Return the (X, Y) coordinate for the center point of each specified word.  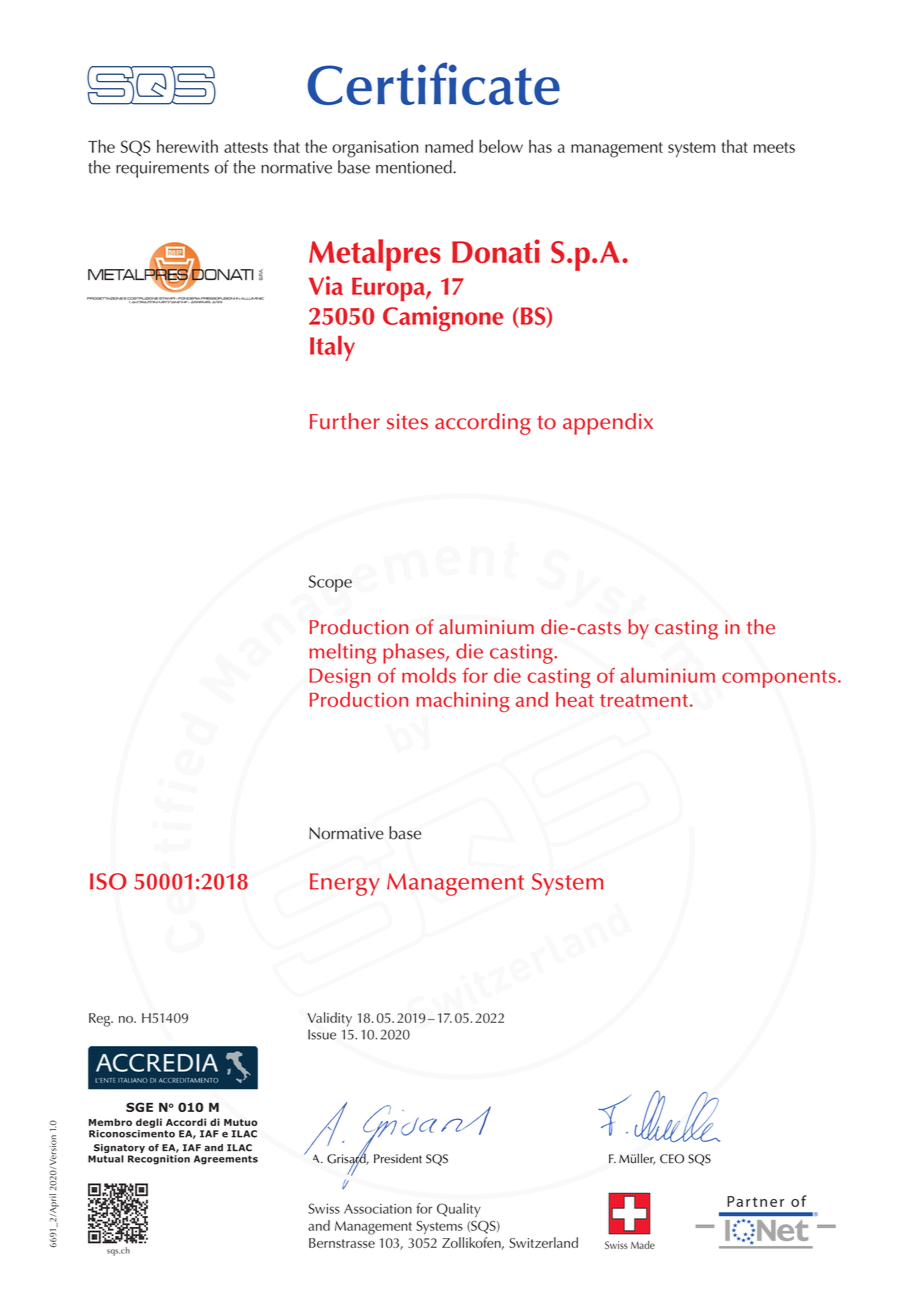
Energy (345, 884)
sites (407, 422)
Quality (459, 1210)
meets (774, 147)
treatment (644, 700)
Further (345, 421)
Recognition (159, 1160)
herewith (187, 146)
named (449, 146)
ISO (108, 881)
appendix (608, 424)
